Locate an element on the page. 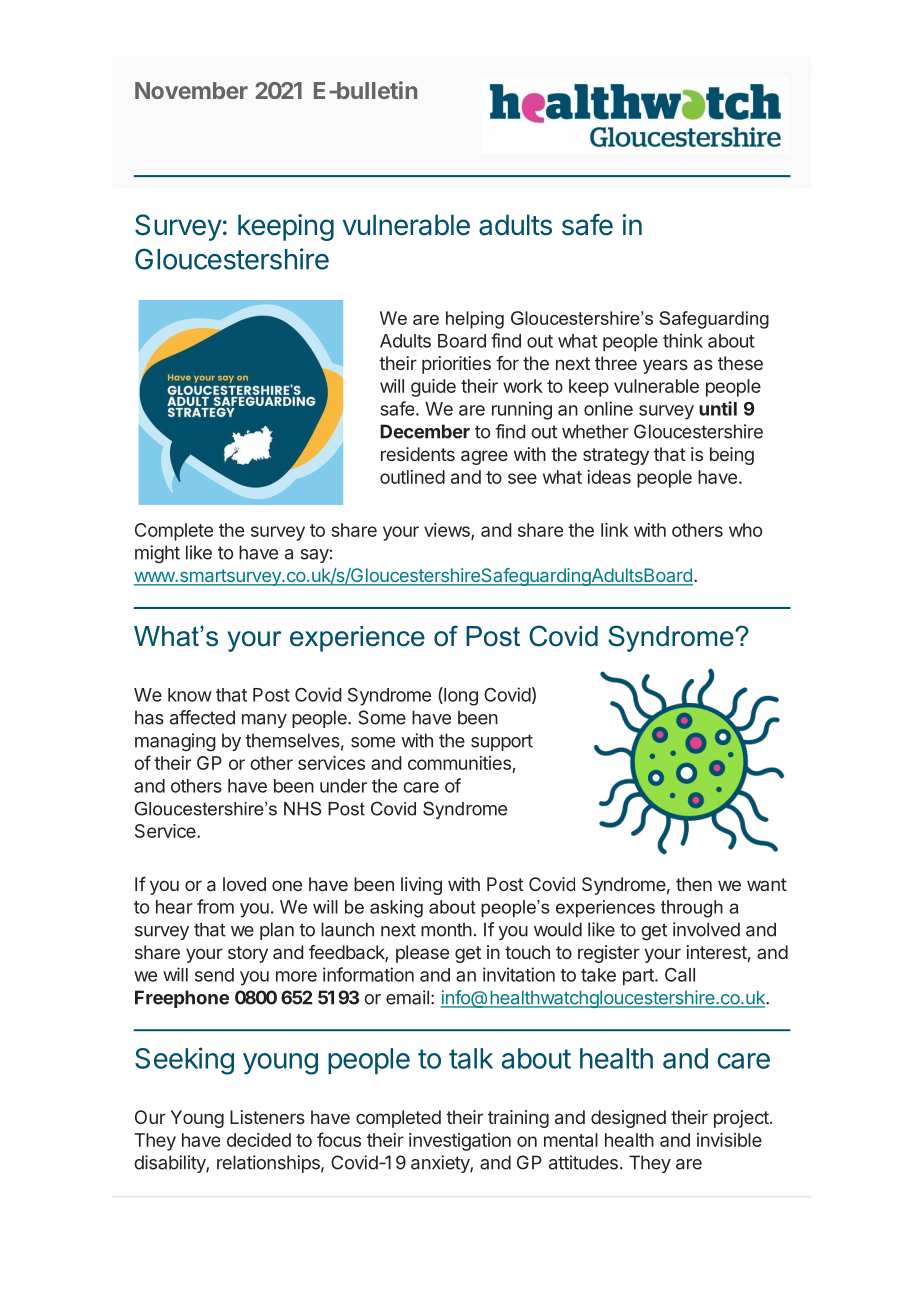  living is located at coordinates (421, 886).
